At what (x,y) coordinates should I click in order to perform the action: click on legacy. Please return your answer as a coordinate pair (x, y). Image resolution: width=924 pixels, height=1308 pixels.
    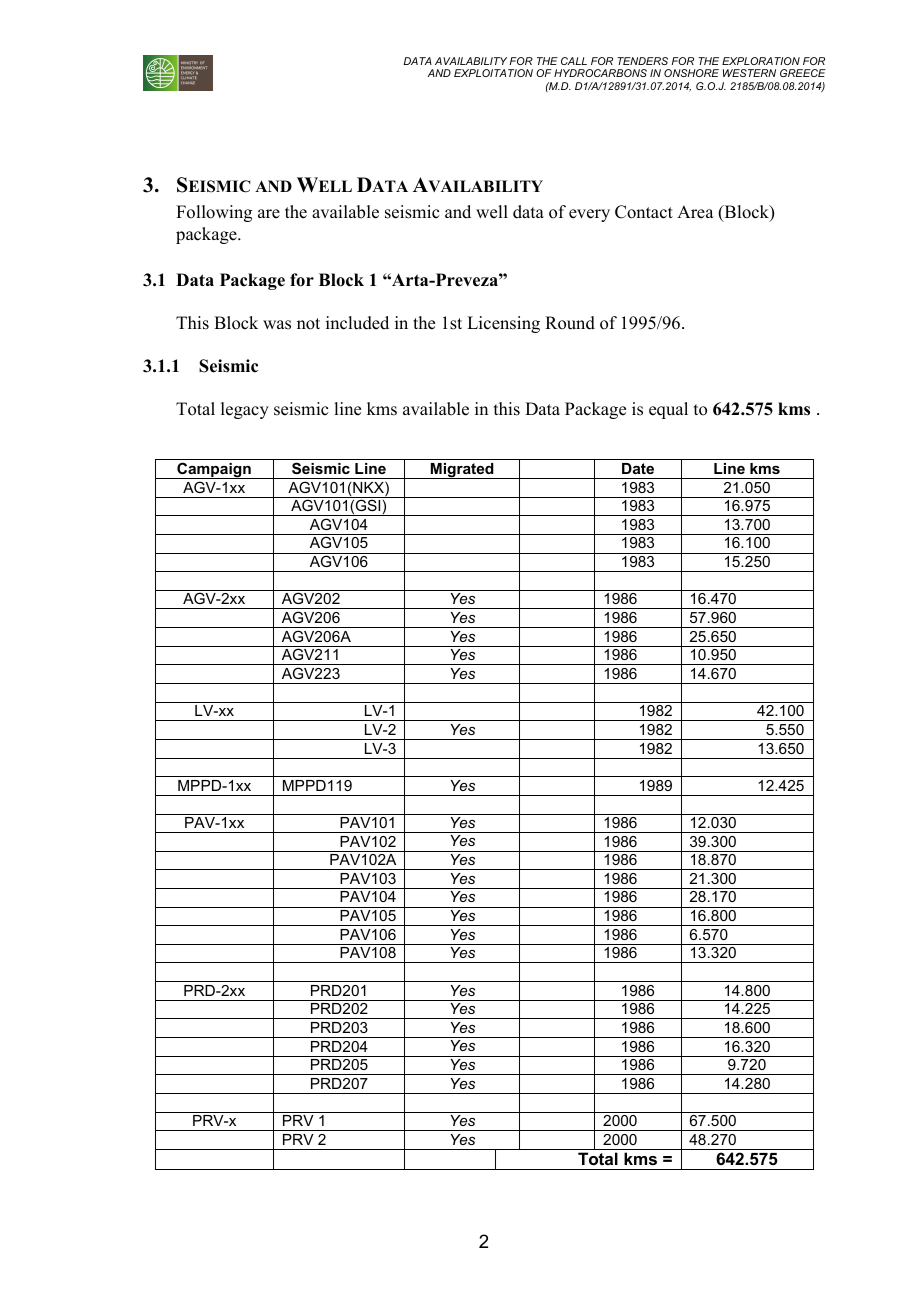
    Looking at the image, I should click on (245, 410).
